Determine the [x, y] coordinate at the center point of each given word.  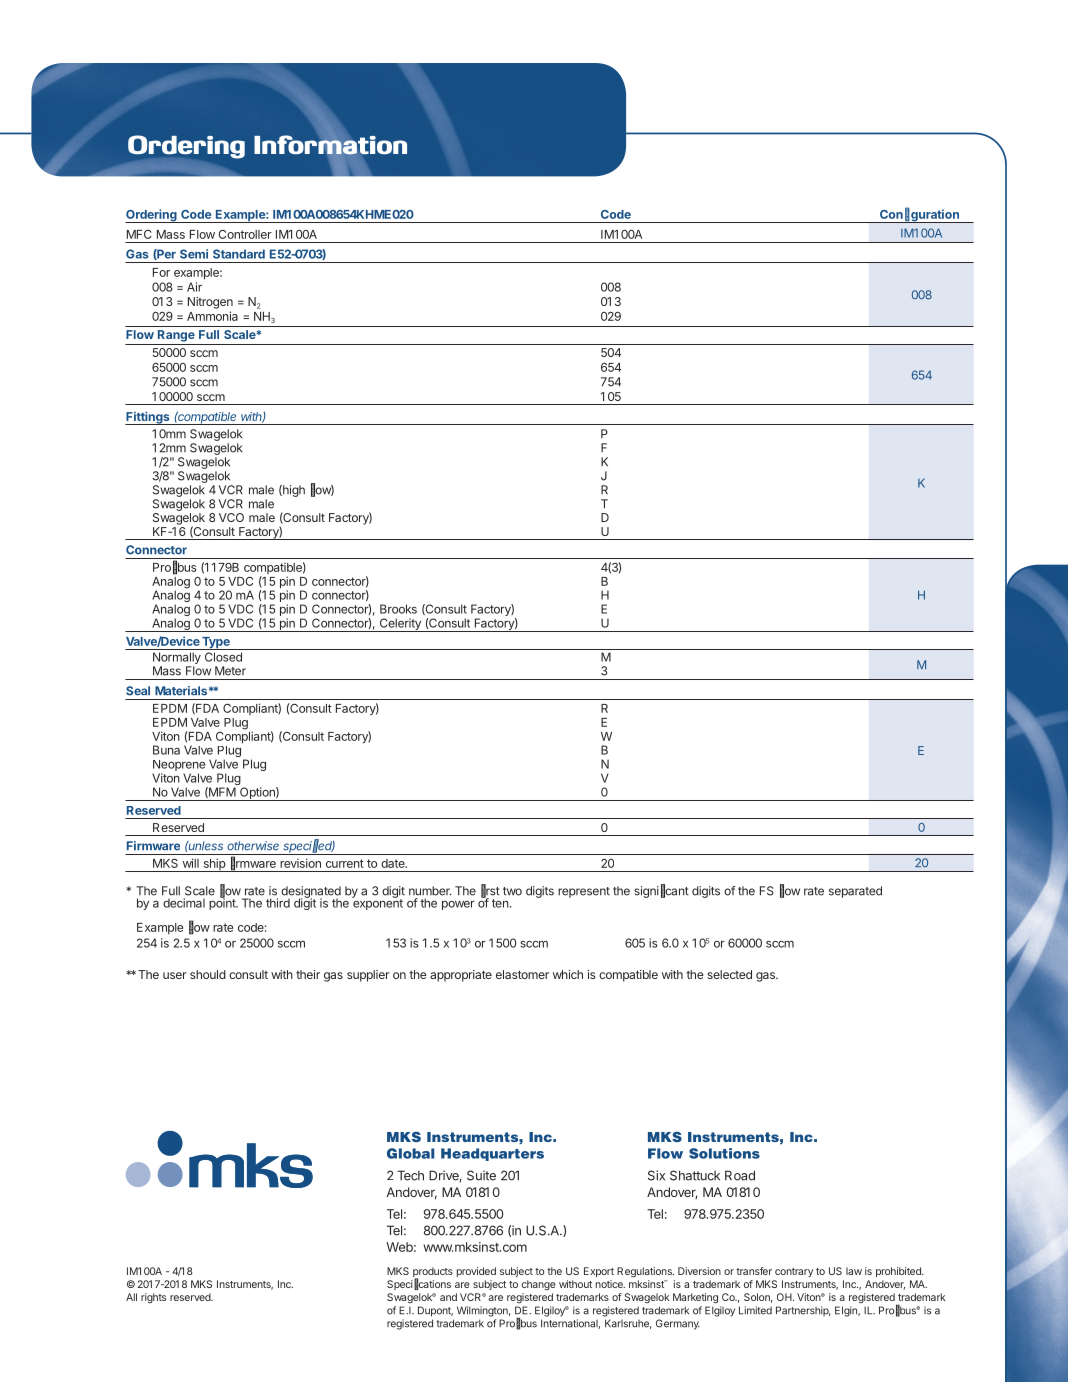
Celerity [400, 625]
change [539, 1285]
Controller [245, 234]
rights [153, 1298]
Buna [166, 750]
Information [330, 145]
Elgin [847, 1311]
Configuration [919, 215]
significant [661, 891]
